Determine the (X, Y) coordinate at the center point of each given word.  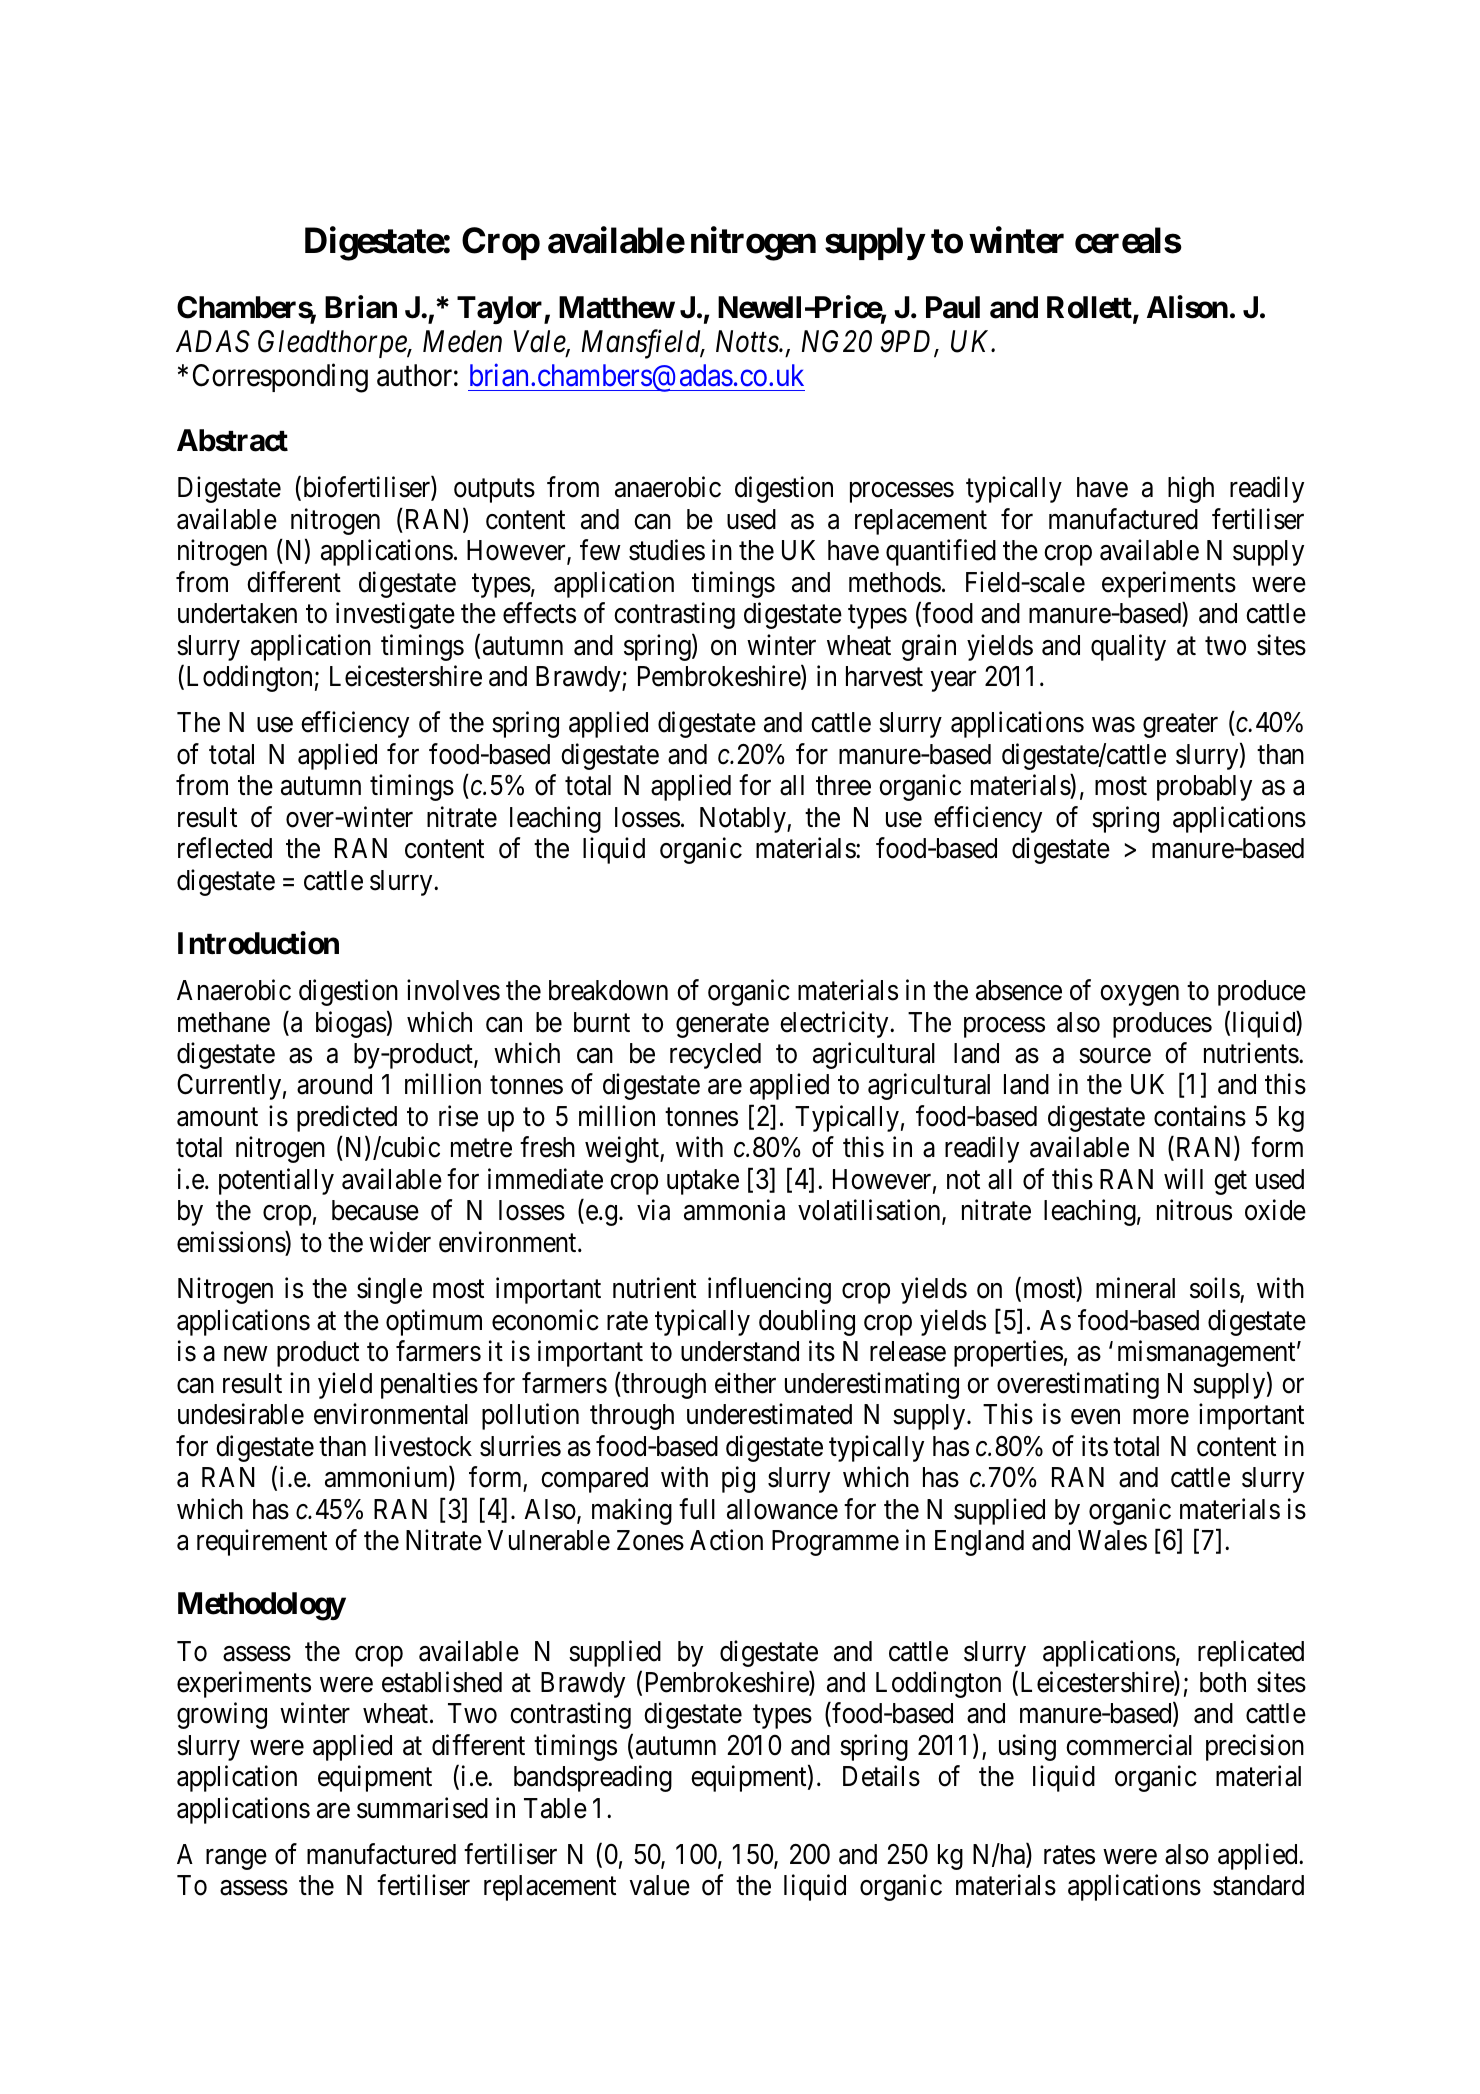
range (236, 1860)
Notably (744, 820)
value (660, 1885)
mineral (1135, 1288)
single (389, 1291)
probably (1204, 788)
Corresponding (280, 378)
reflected (225, 848)
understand (740, 1351)
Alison (1187, 307)
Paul (953, 307)
